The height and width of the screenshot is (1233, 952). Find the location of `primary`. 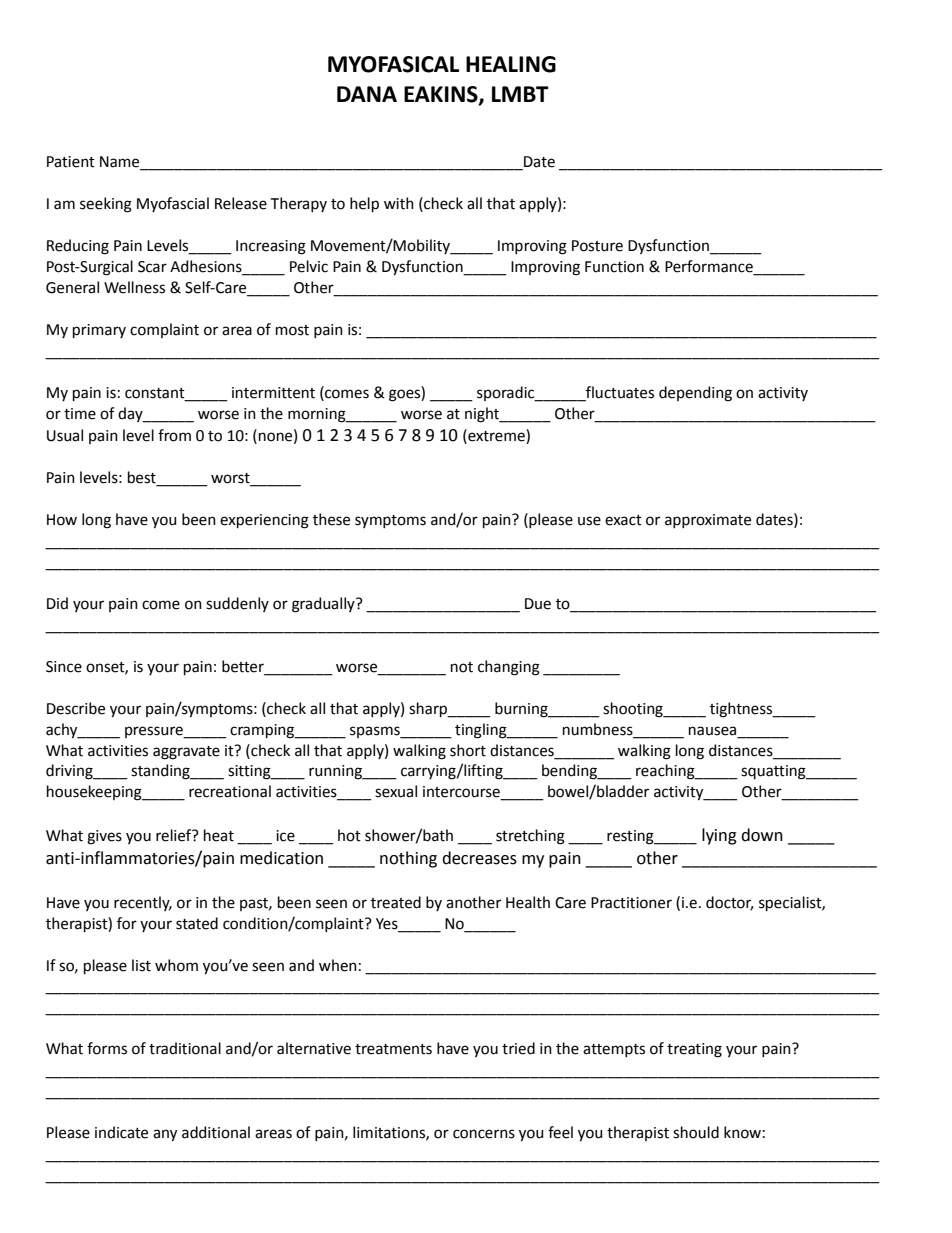

primary is located at coordinates (99, 331).
